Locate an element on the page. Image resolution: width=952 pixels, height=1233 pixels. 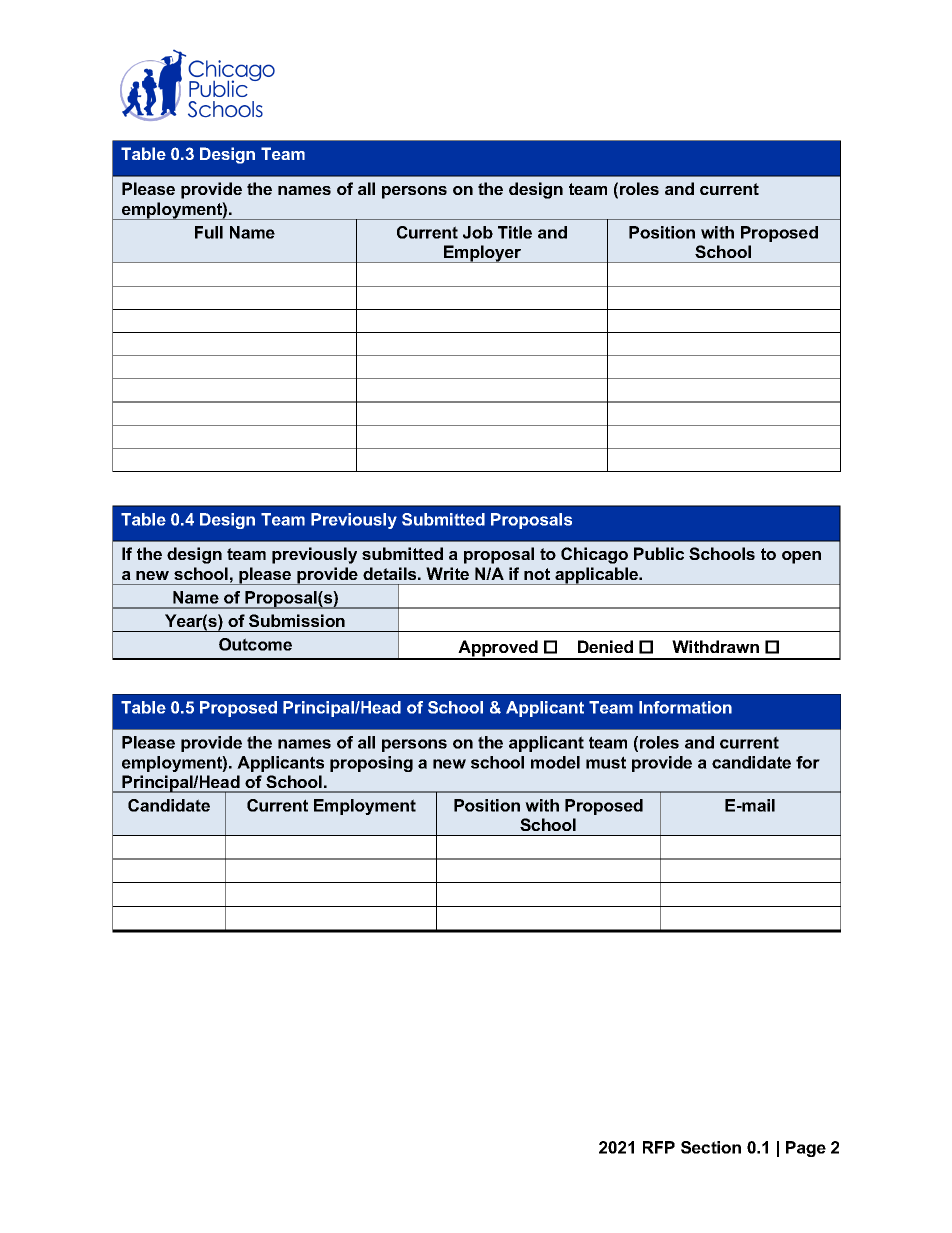
proposing is located at coordinates (371, 764).
